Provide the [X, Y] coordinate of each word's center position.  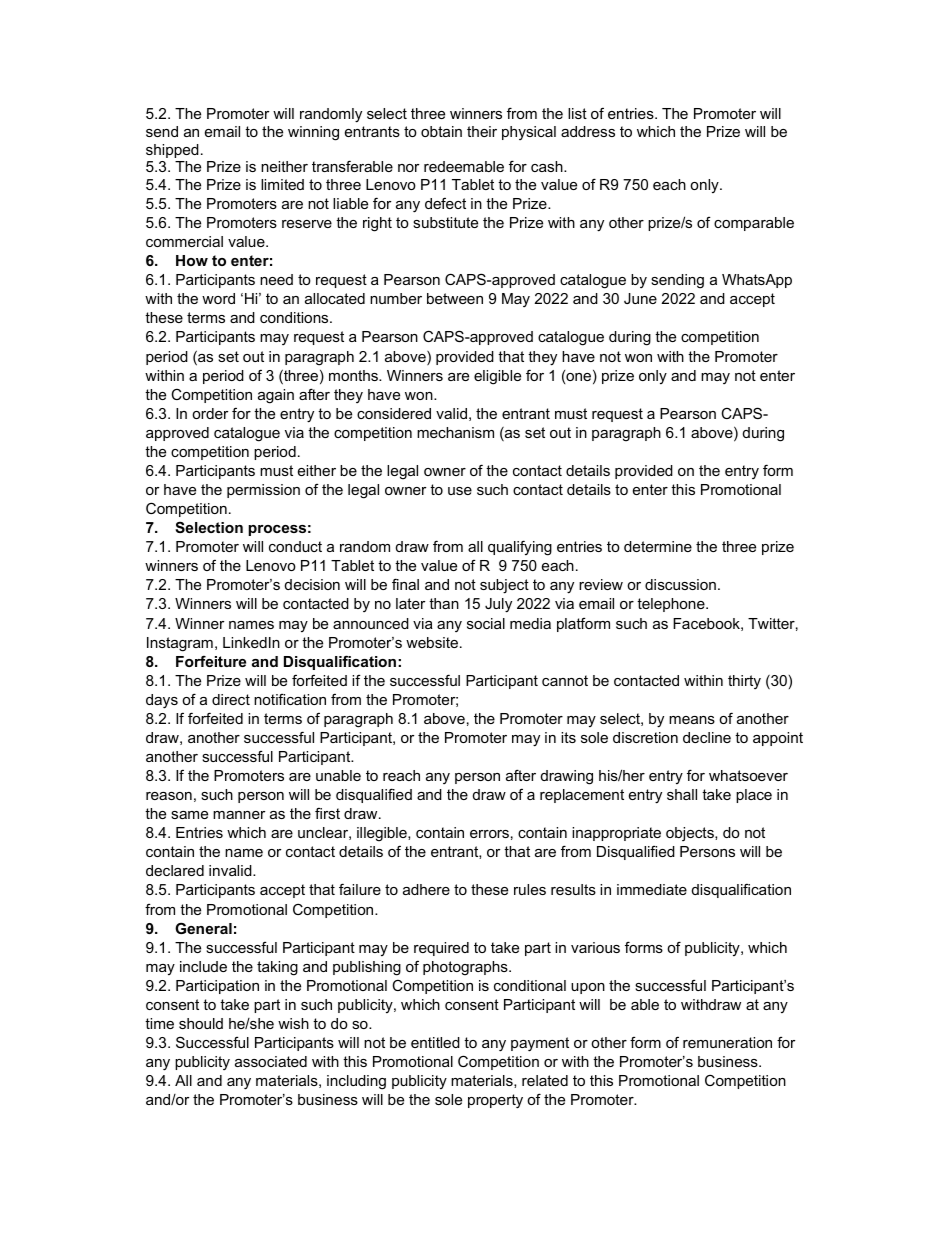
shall [682, 794]
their [482, 131]
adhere [426, 889]
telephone [672, 605]
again [276, 396]
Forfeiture [211, 661]
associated [271, 1061]
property [495, 1101]
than [444, 603]
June [640, 298]
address [588, 131]
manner [239, 815]
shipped [172, 151]
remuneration [727, 1042]
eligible [497, 377]
